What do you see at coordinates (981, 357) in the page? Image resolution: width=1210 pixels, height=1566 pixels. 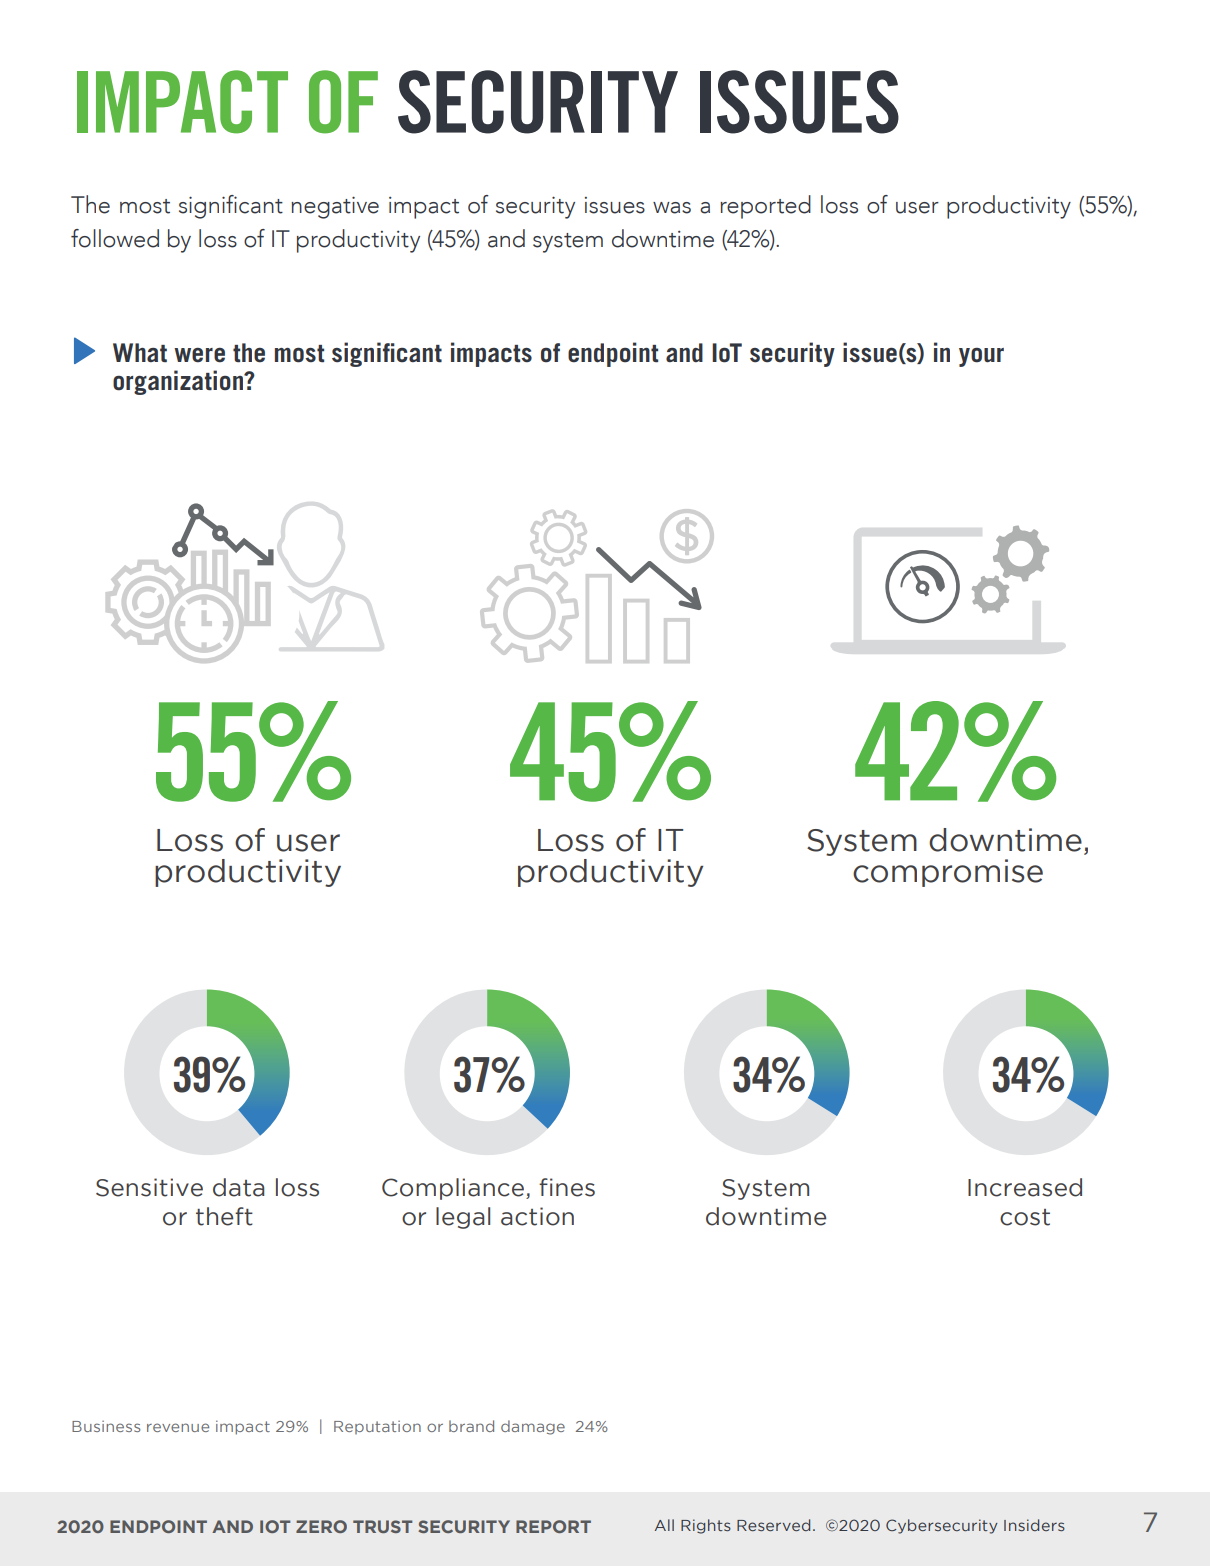 I see `your` at bounding box center [981, 357].
